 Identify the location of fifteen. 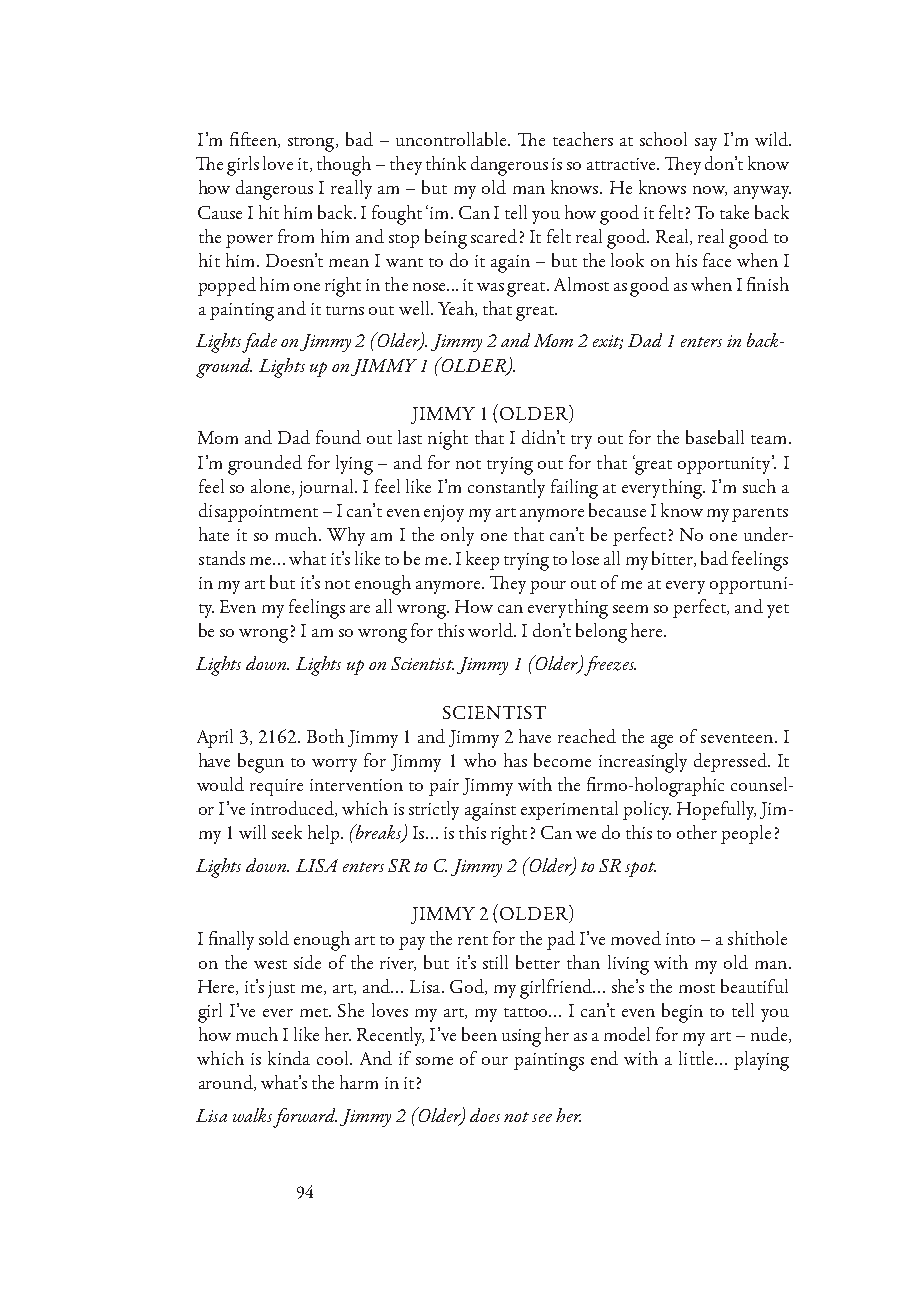
(254, 140).
